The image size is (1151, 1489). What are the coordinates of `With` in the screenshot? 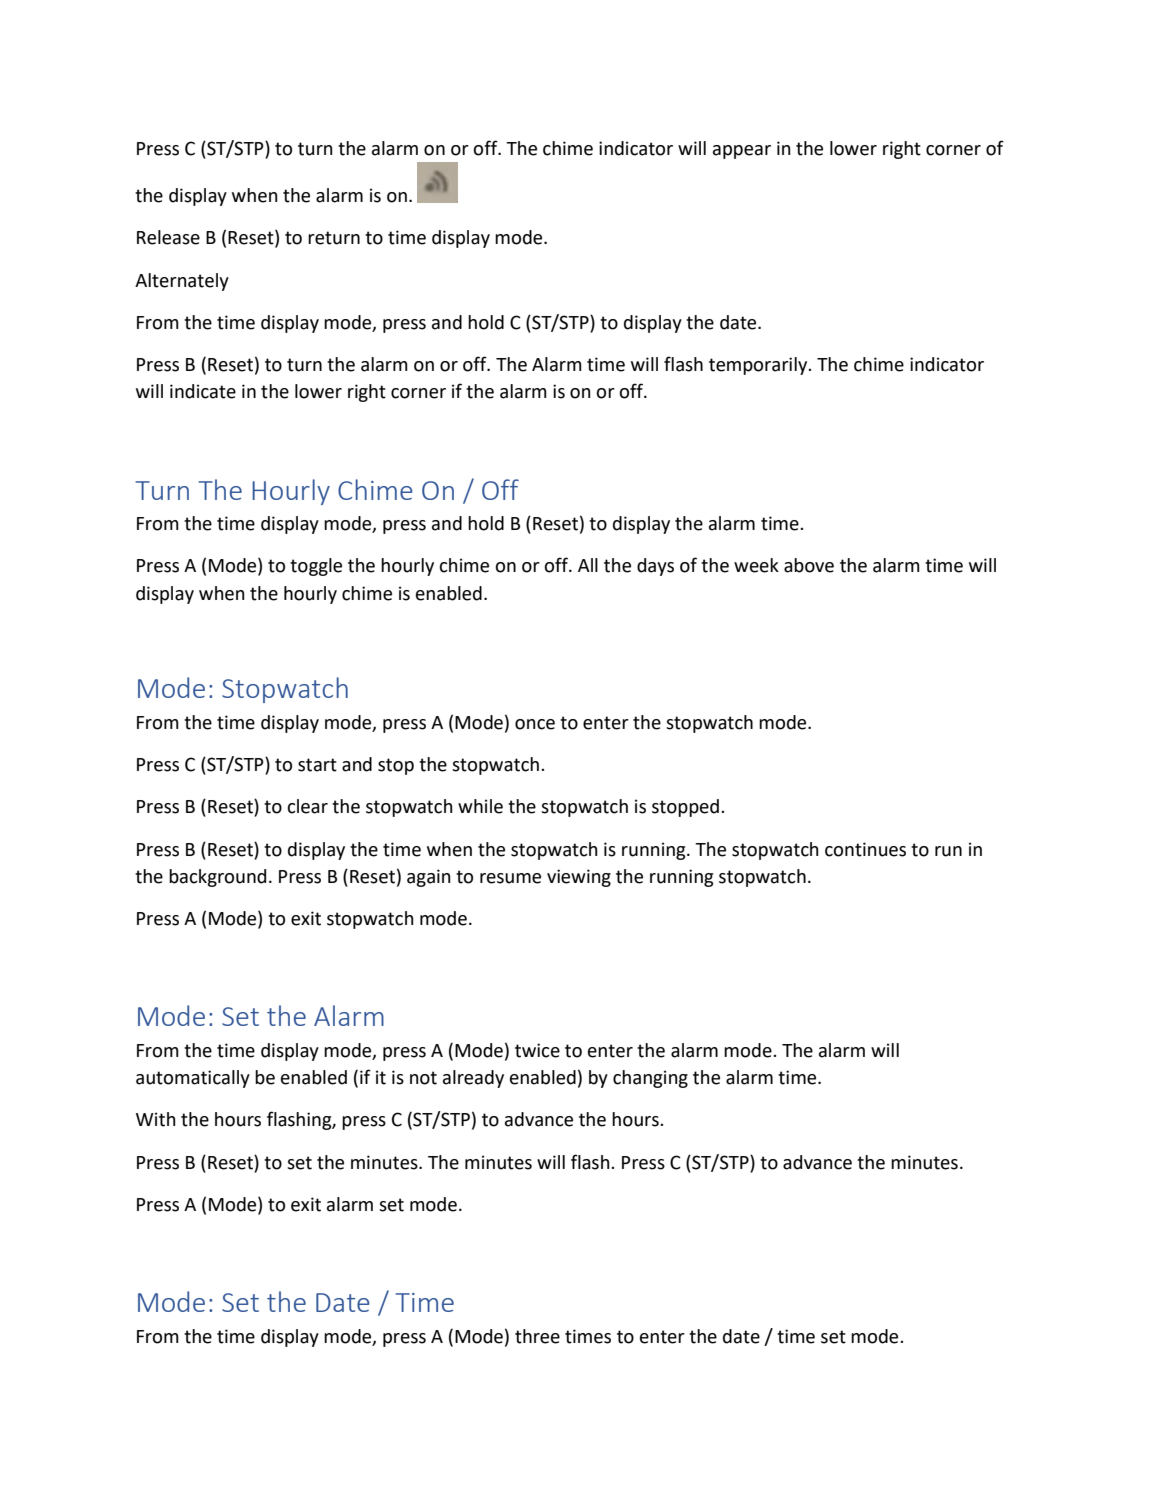 It's located at (156, 1119).
